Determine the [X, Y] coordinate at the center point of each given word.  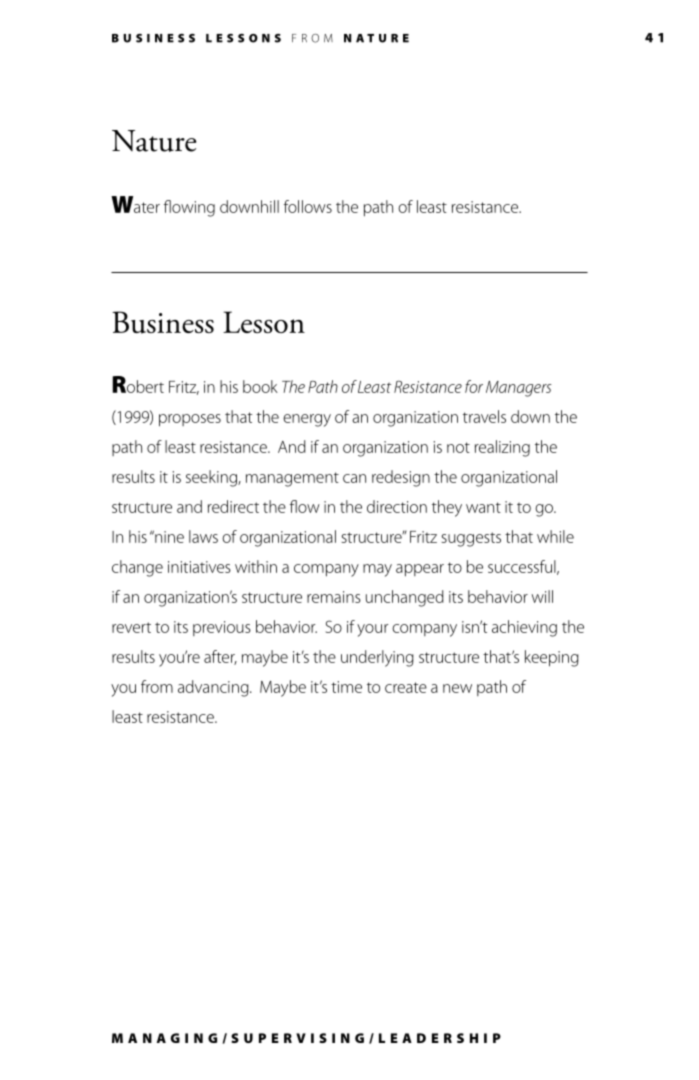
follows [308, 206]
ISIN [330, 1038]
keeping [552, 658]
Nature [154, 141]
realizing [502, 448]
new [457, 688]
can [354, 478]
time [346, 687]
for [474, 386]
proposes [190, 420]
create [406, 687]
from [157, 686]
